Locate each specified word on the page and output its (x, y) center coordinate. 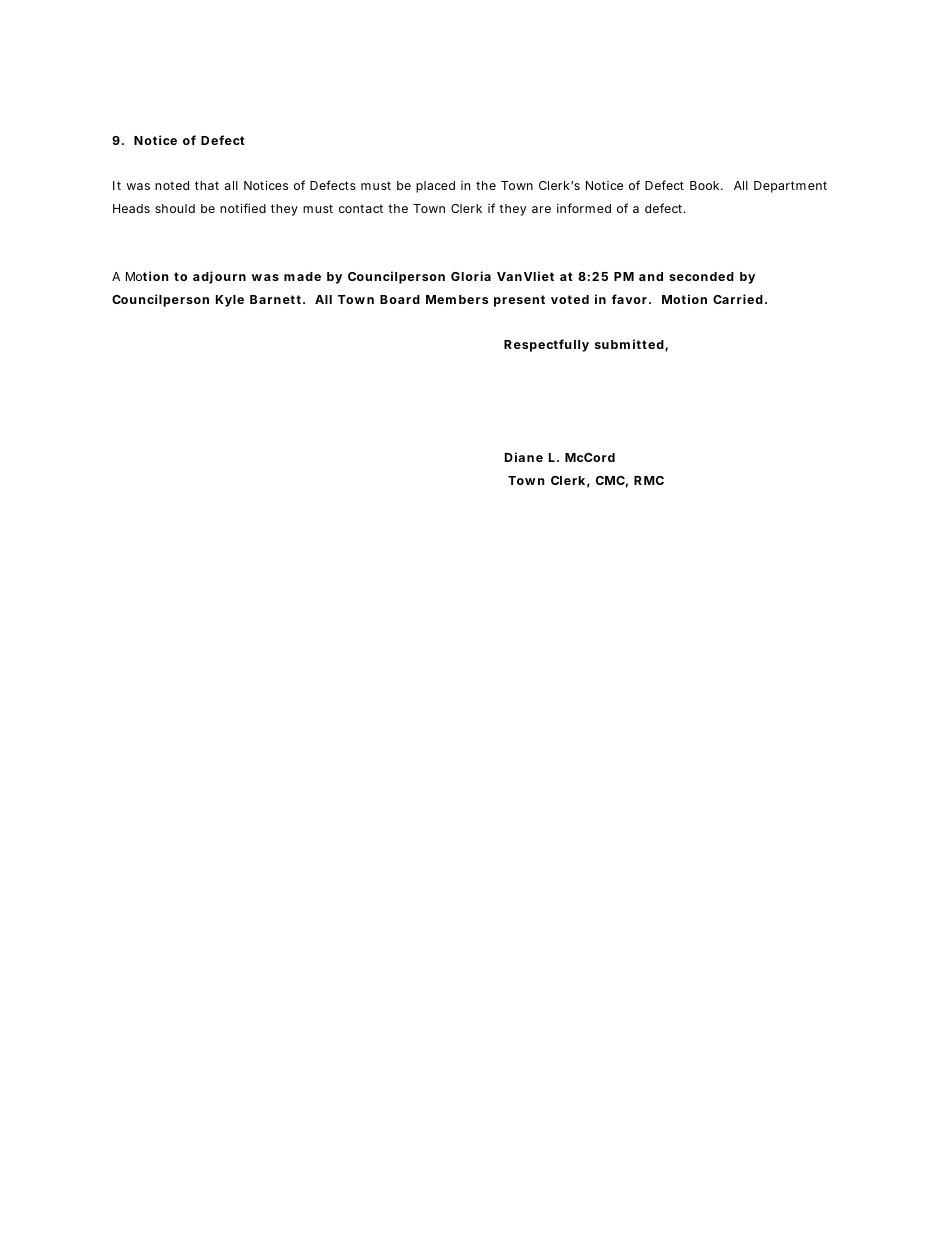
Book (706, 185)
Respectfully (546, 345)
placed (435, 187)
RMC (649, 480)
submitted (629, 344)
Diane (524, 457)
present (519, 301)
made (302, 276)
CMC (610, 480)
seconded (701, 276)
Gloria (471, 276)
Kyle (230, 301)
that (207, 185)
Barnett (277, 299)
